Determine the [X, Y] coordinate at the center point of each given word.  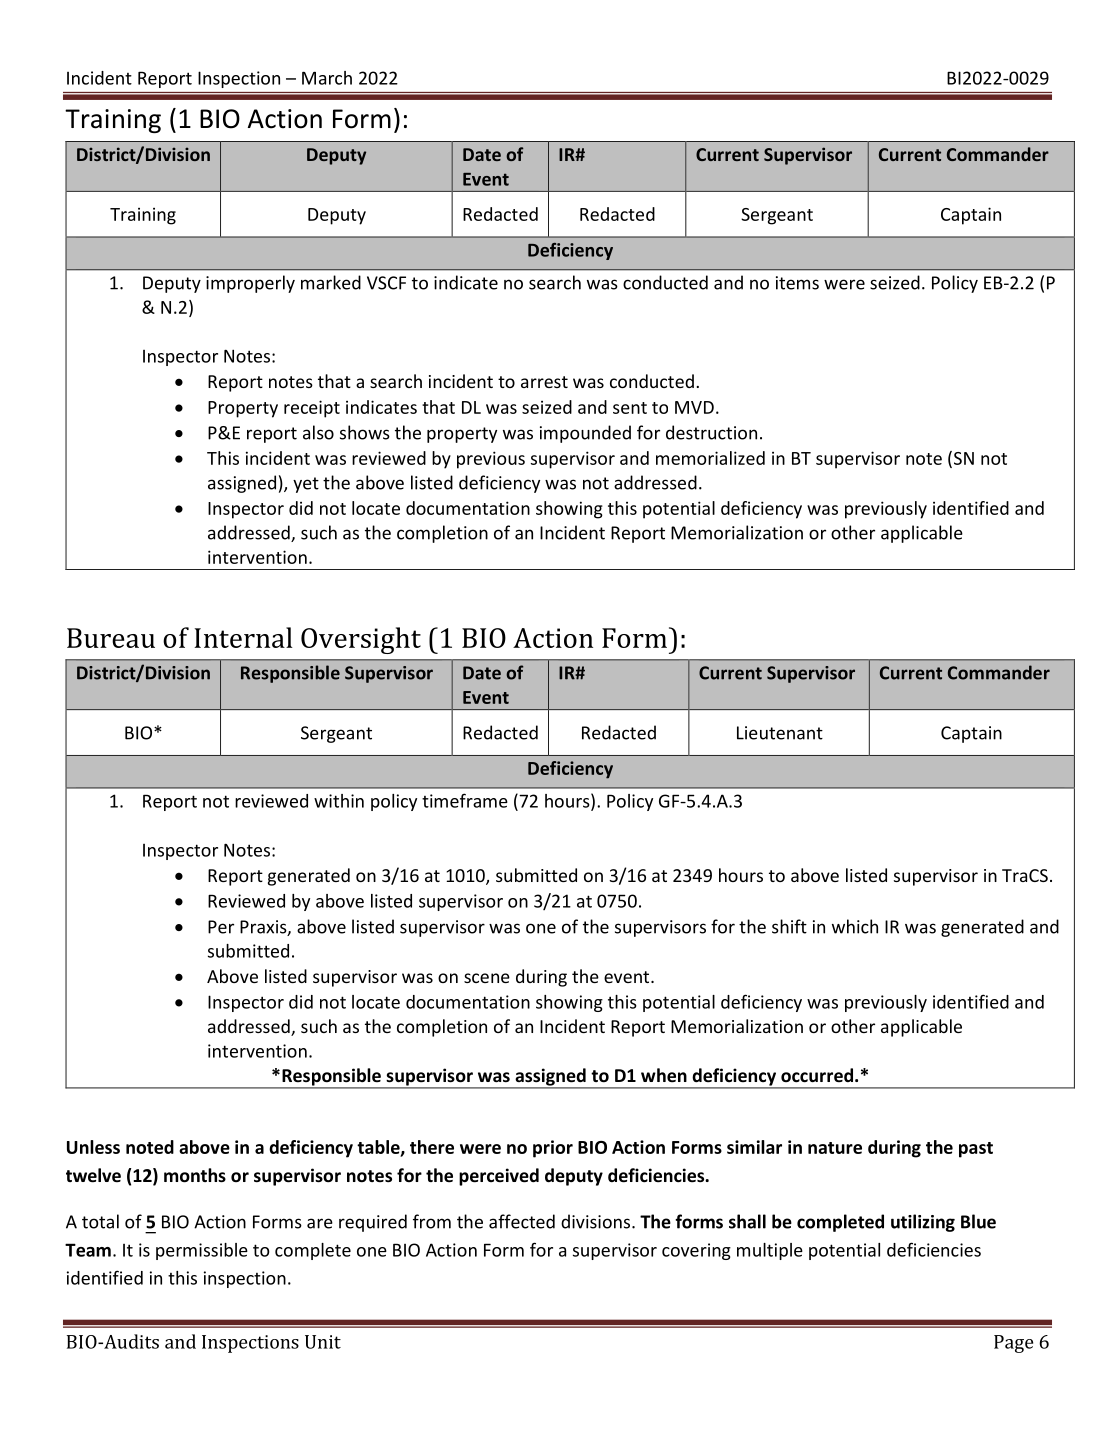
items [797, 283]
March [327, 78]
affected [522, 1221]
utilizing [923, 1223]
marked [331, 282]
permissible [202, 1251]
